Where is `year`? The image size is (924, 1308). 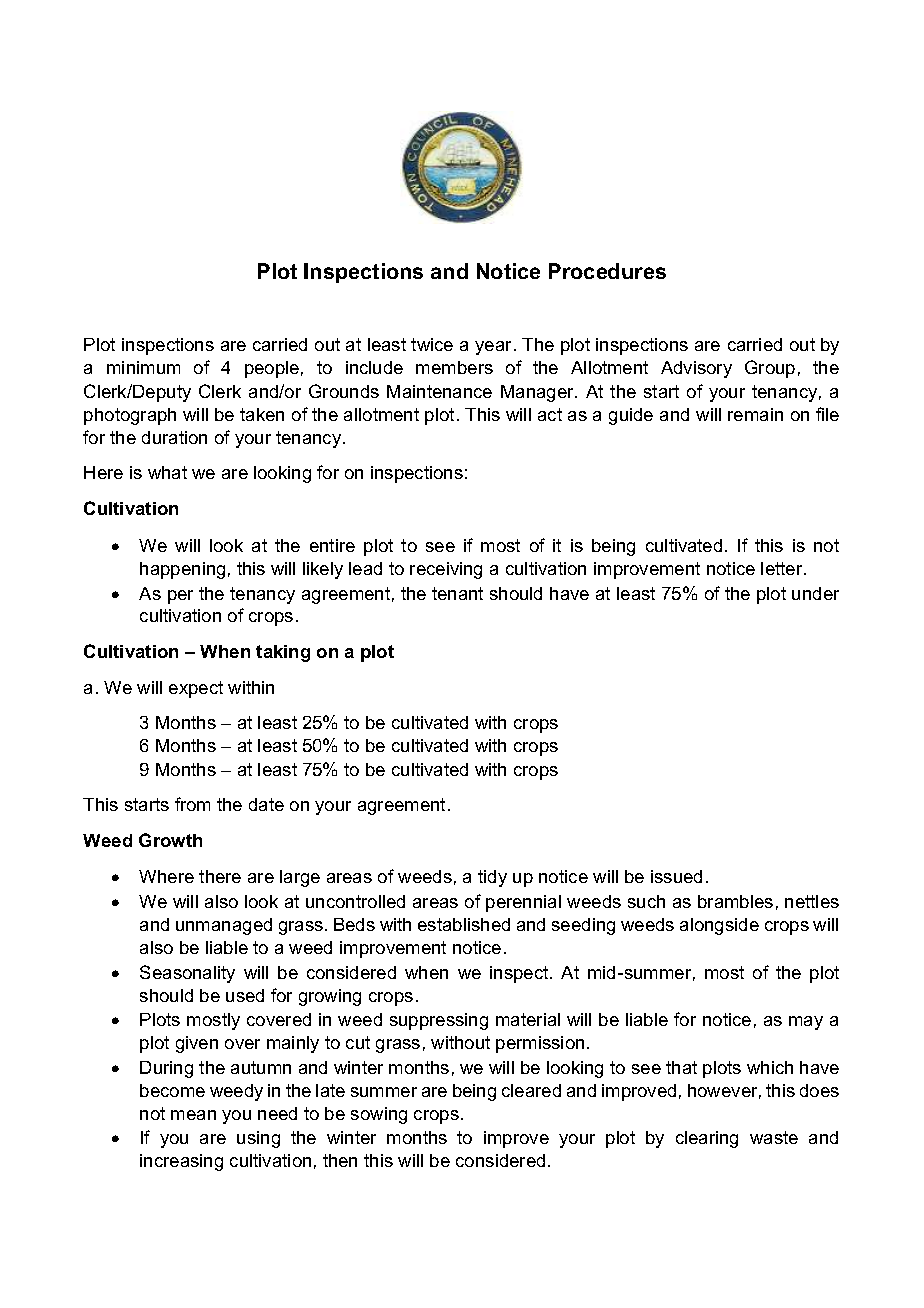
year is located at coordinates (493, 348).
